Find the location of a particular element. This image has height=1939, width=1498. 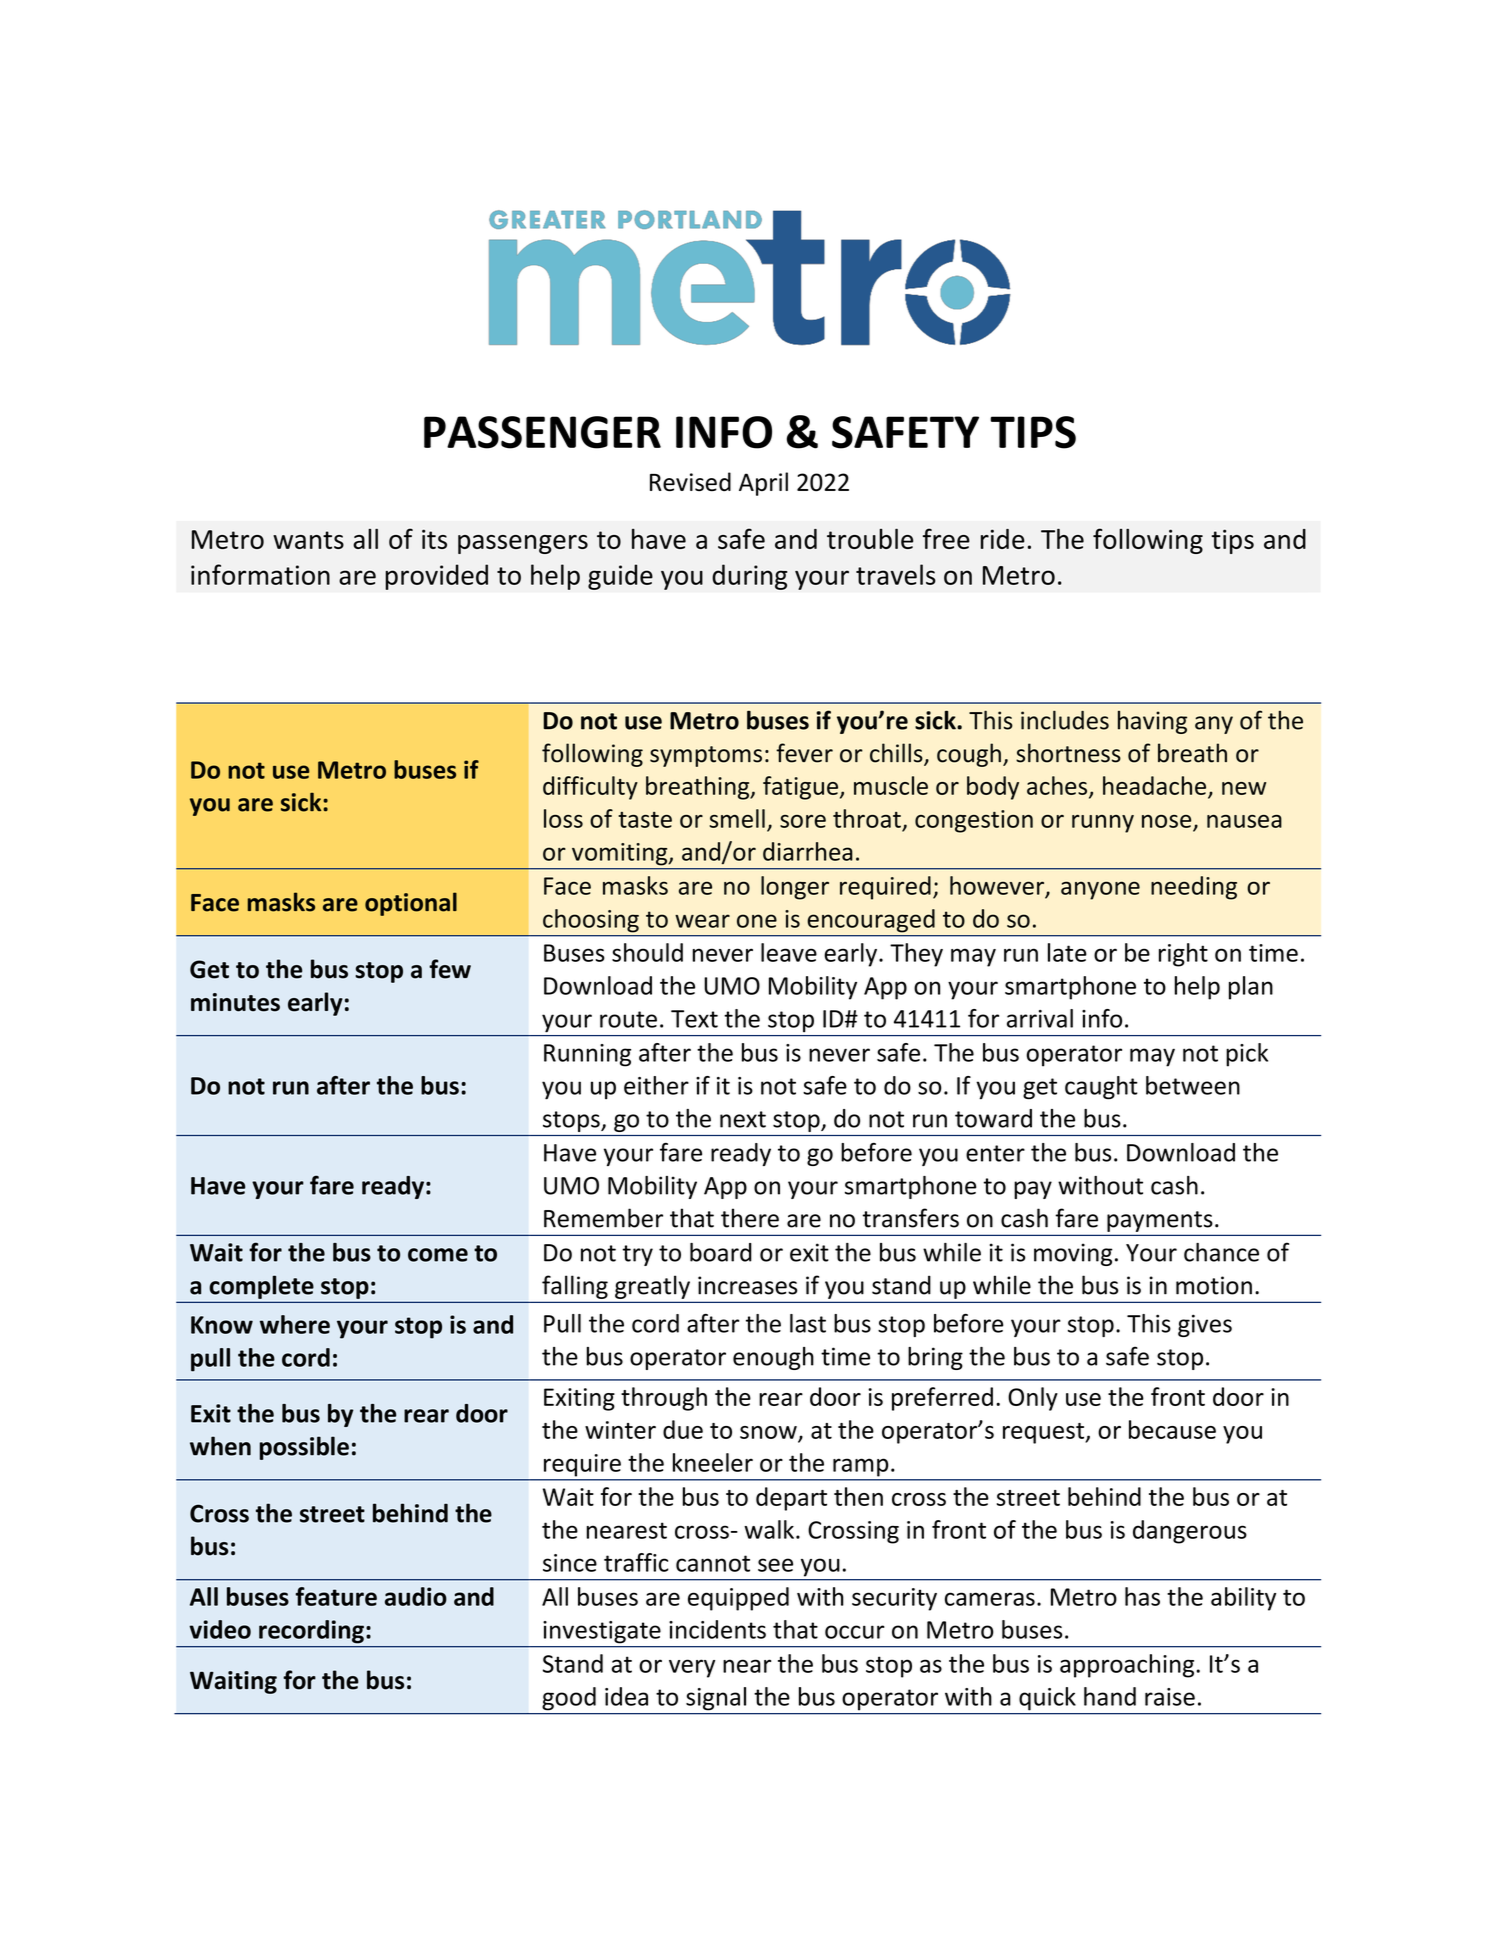

next is located at coordinates (743, 1119).
